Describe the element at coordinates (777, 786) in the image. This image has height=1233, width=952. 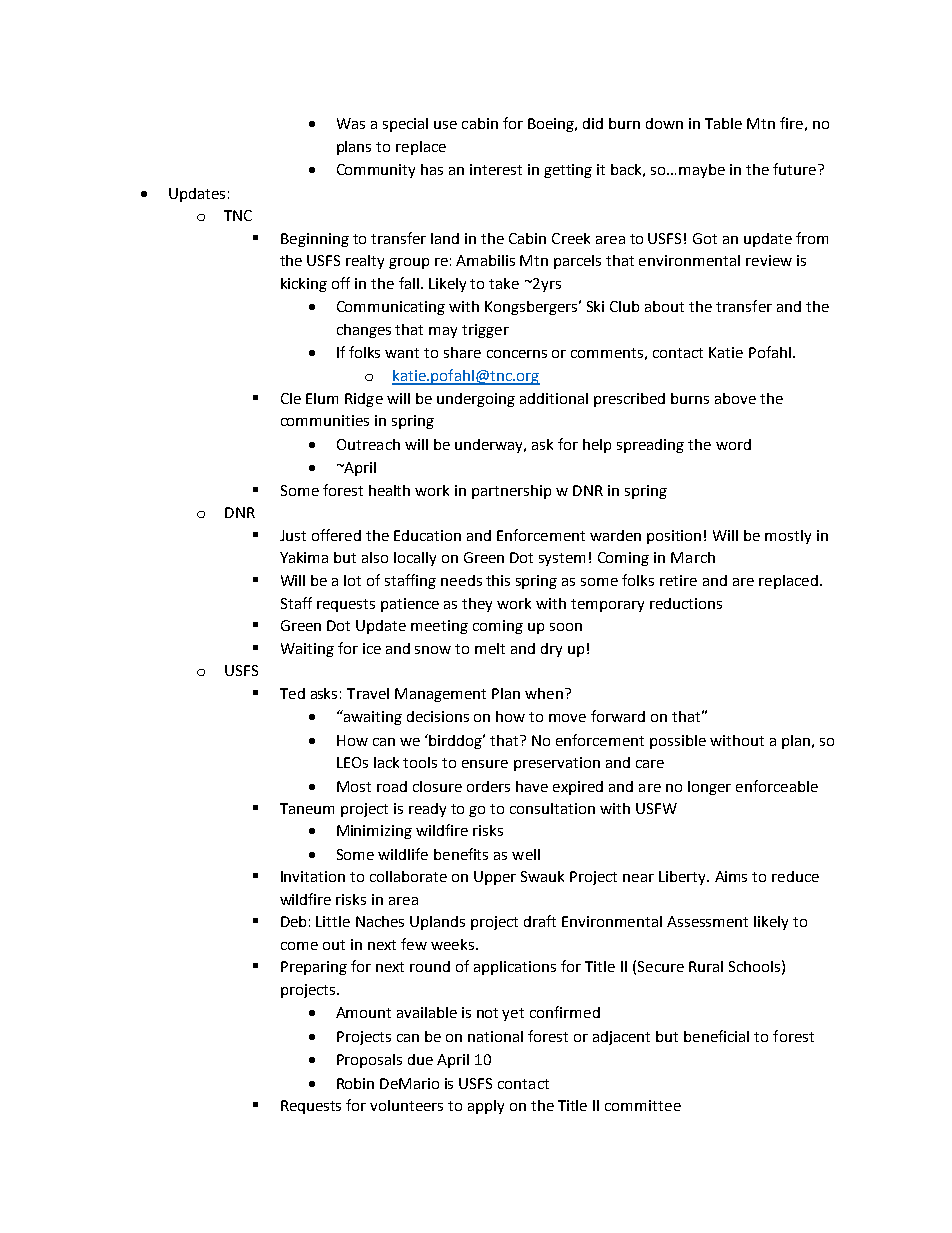
I see `enforceable` at that location.
